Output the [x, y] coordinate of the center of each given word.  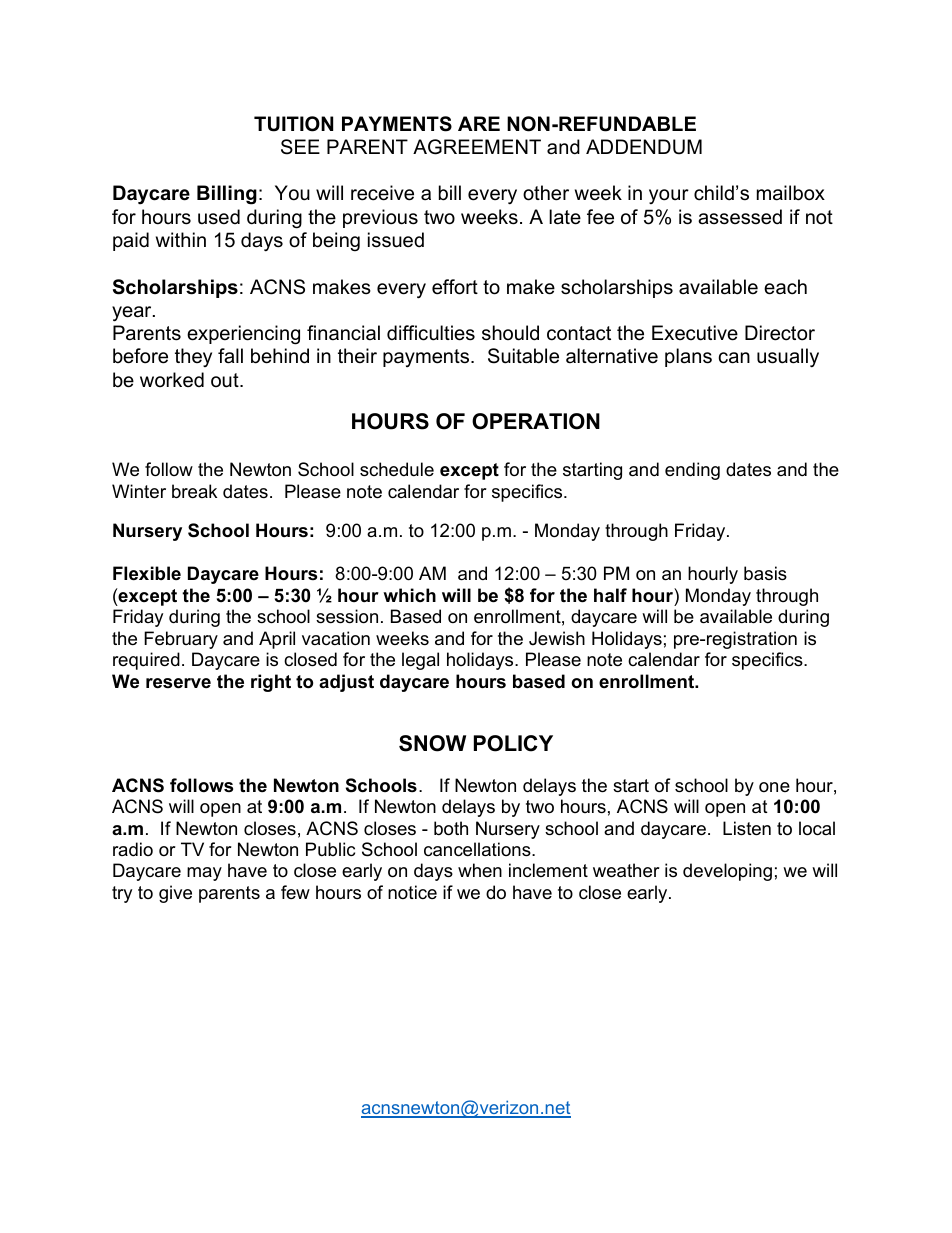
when [480, 870]
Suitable [523, 356]
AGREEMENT [477, 147]
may [204, 874]
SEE [300, 147]
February [181, 640]
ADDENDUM [644, 147]
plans [688, 357]
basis [765, 573]
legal [420, 661]
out [226, 380]
